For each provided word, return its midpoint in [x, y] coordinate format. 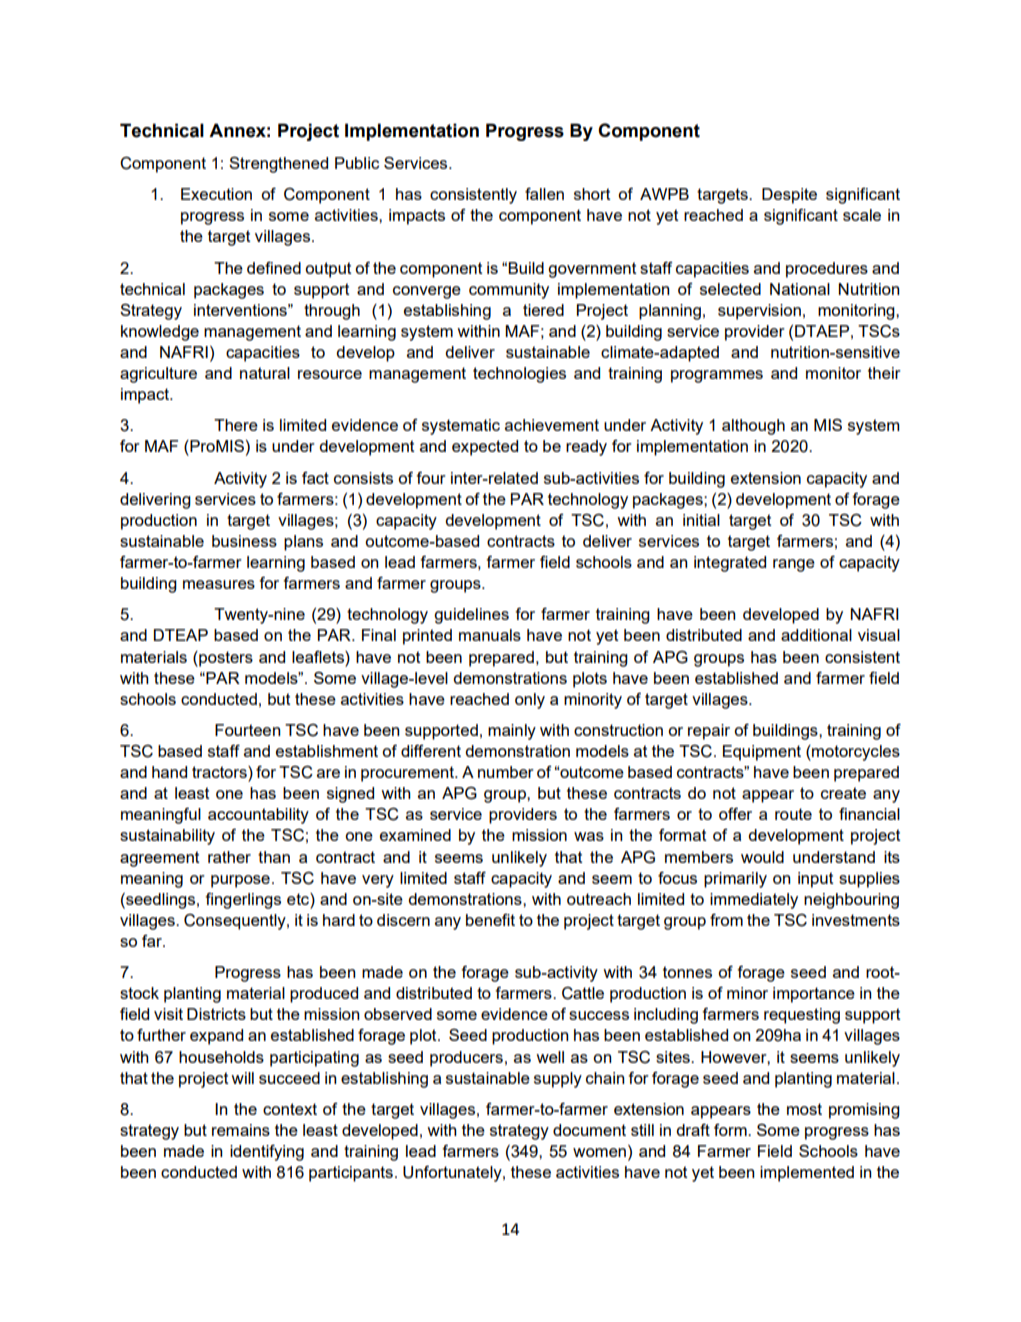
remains [241, 1130]
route [793, 814]
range [794, 565]
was [589, 836]
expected [485, 448]
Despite [789, 196]
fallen [544, 194]
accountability [258, 816]
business [244, 541]
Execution [216, 194]
